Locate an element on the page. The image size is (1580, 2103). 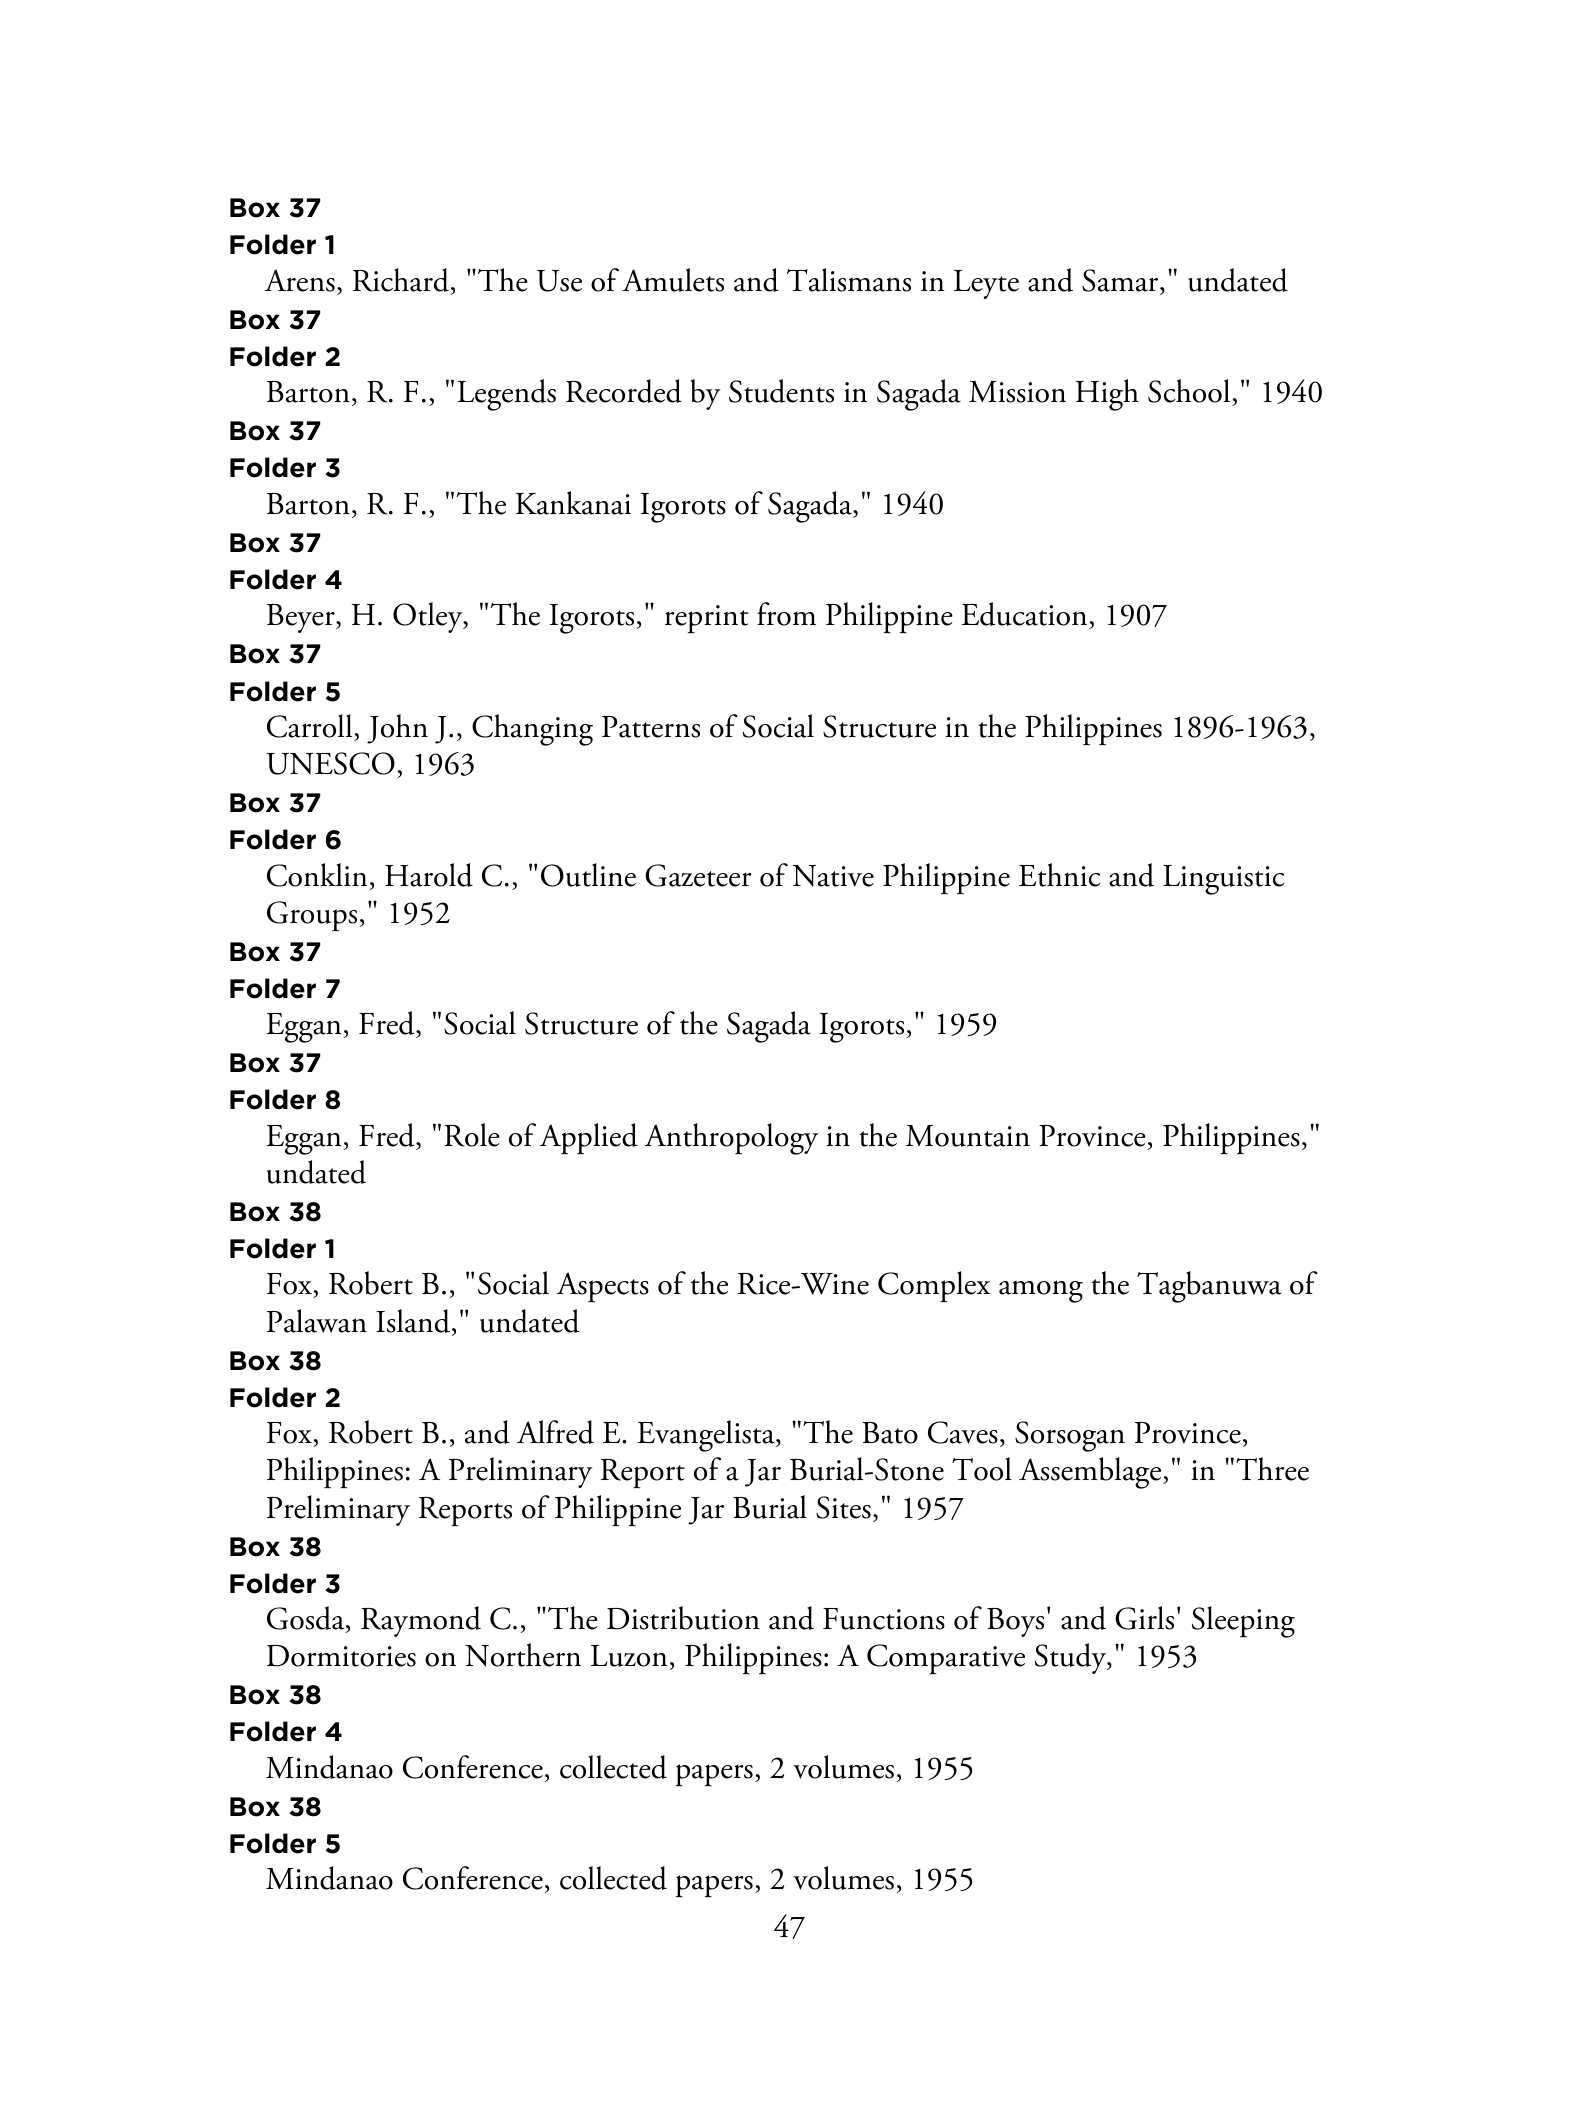
Samar is located at coordinates (1121, 280).
